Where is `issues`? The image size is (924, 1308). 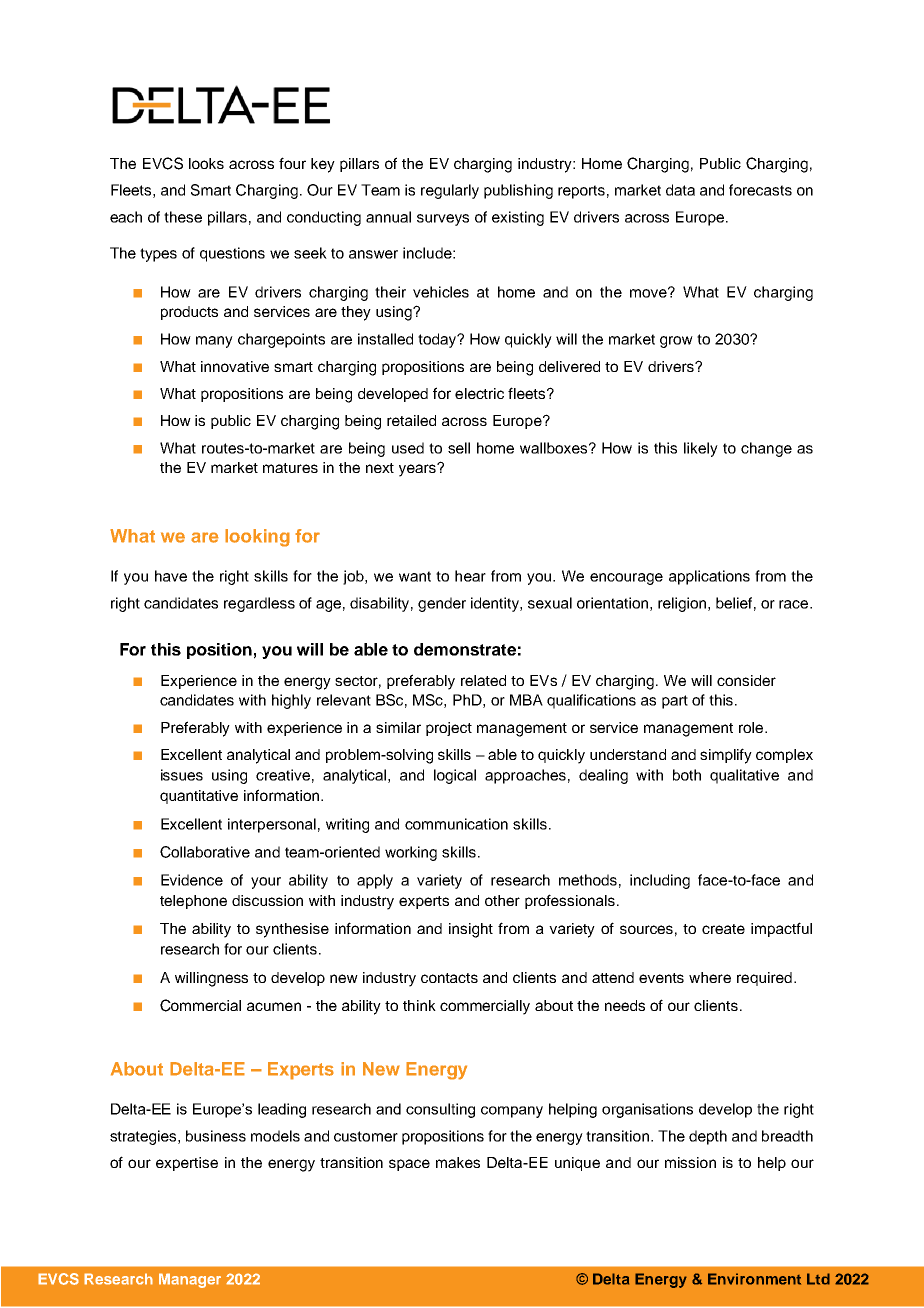
issues is located at coordinates (182, 775).
